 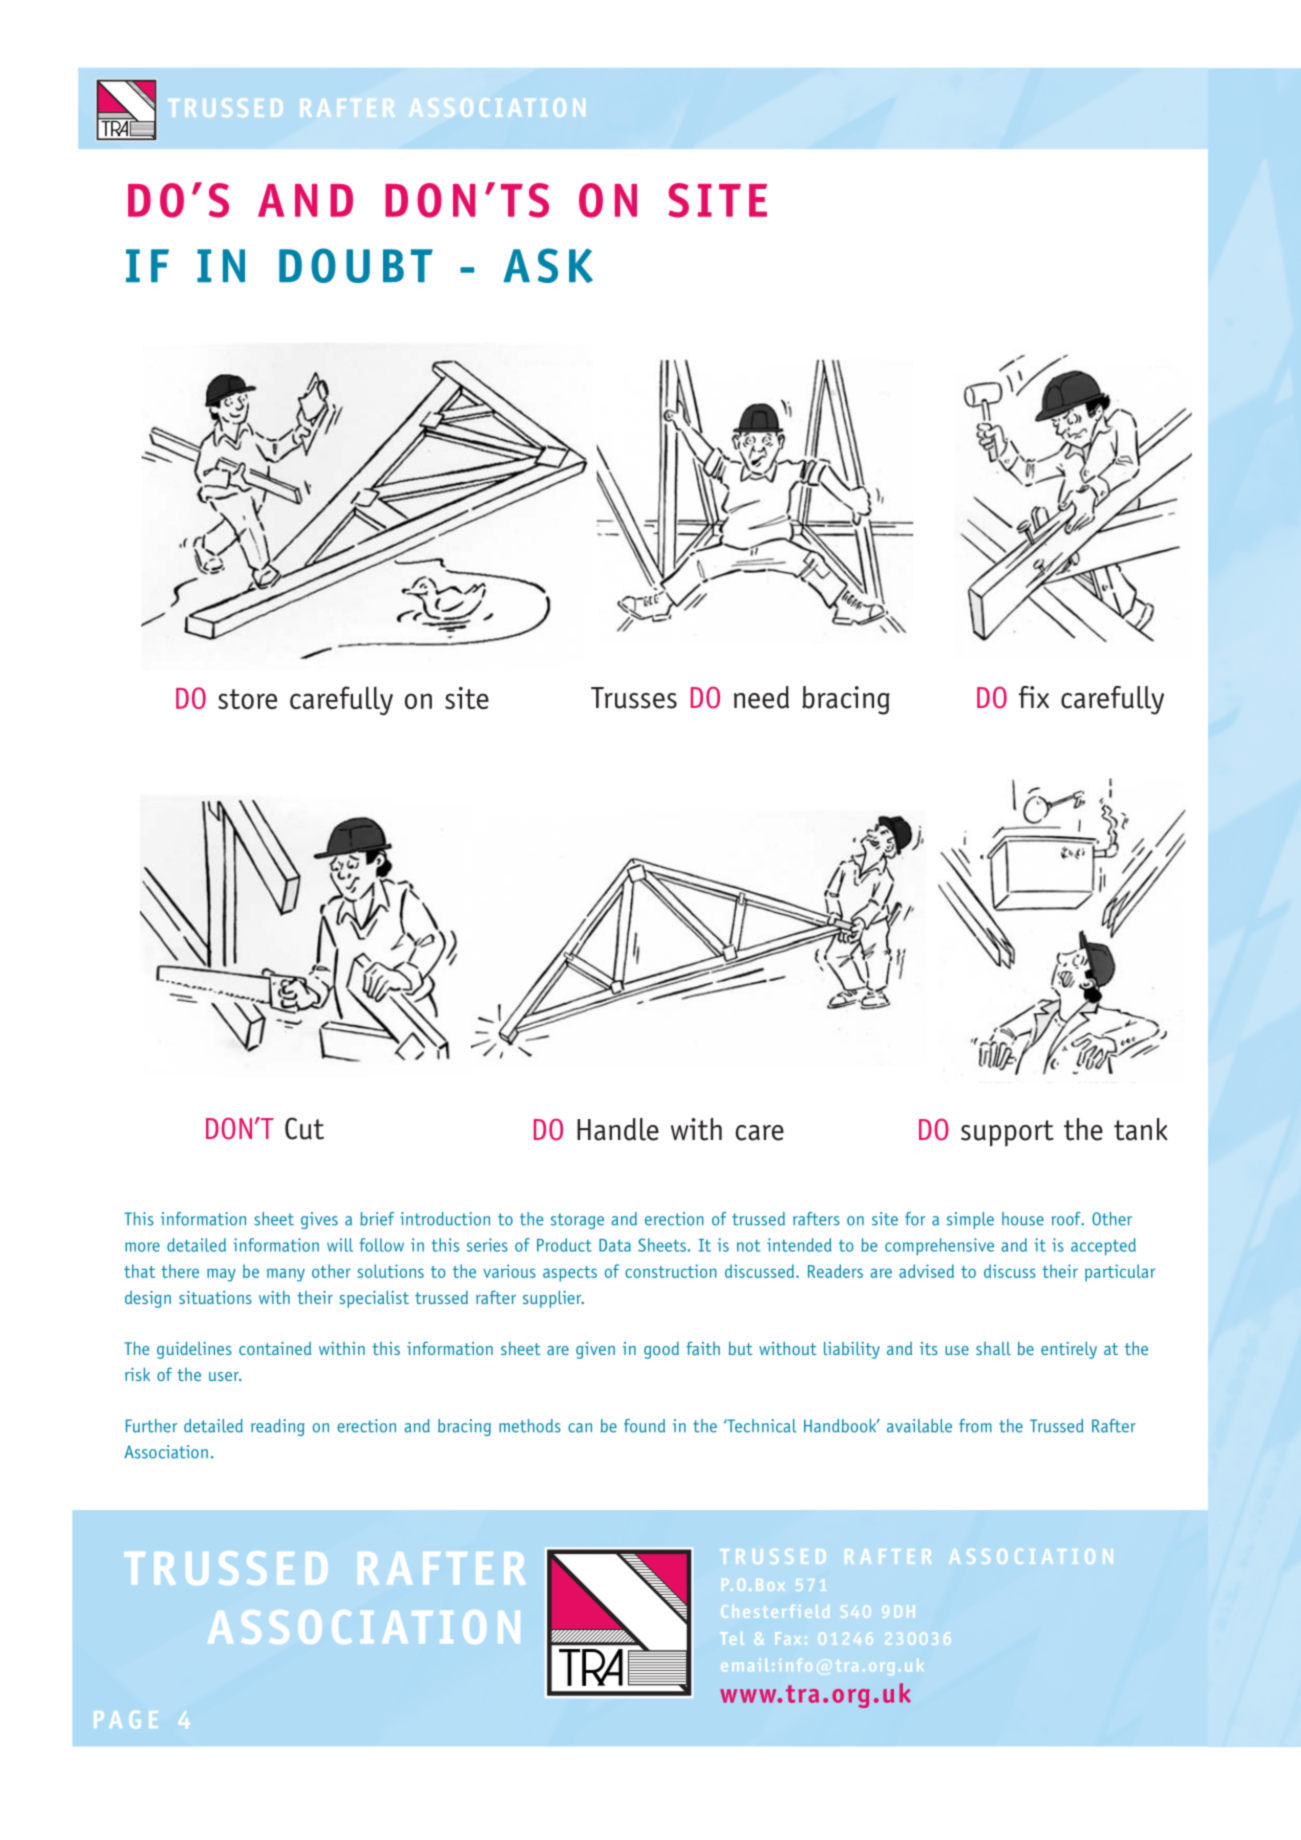 What do you see at coordinates (618, 1129) in the document?
I see `Handle` at bounding box center [618, 1129].
